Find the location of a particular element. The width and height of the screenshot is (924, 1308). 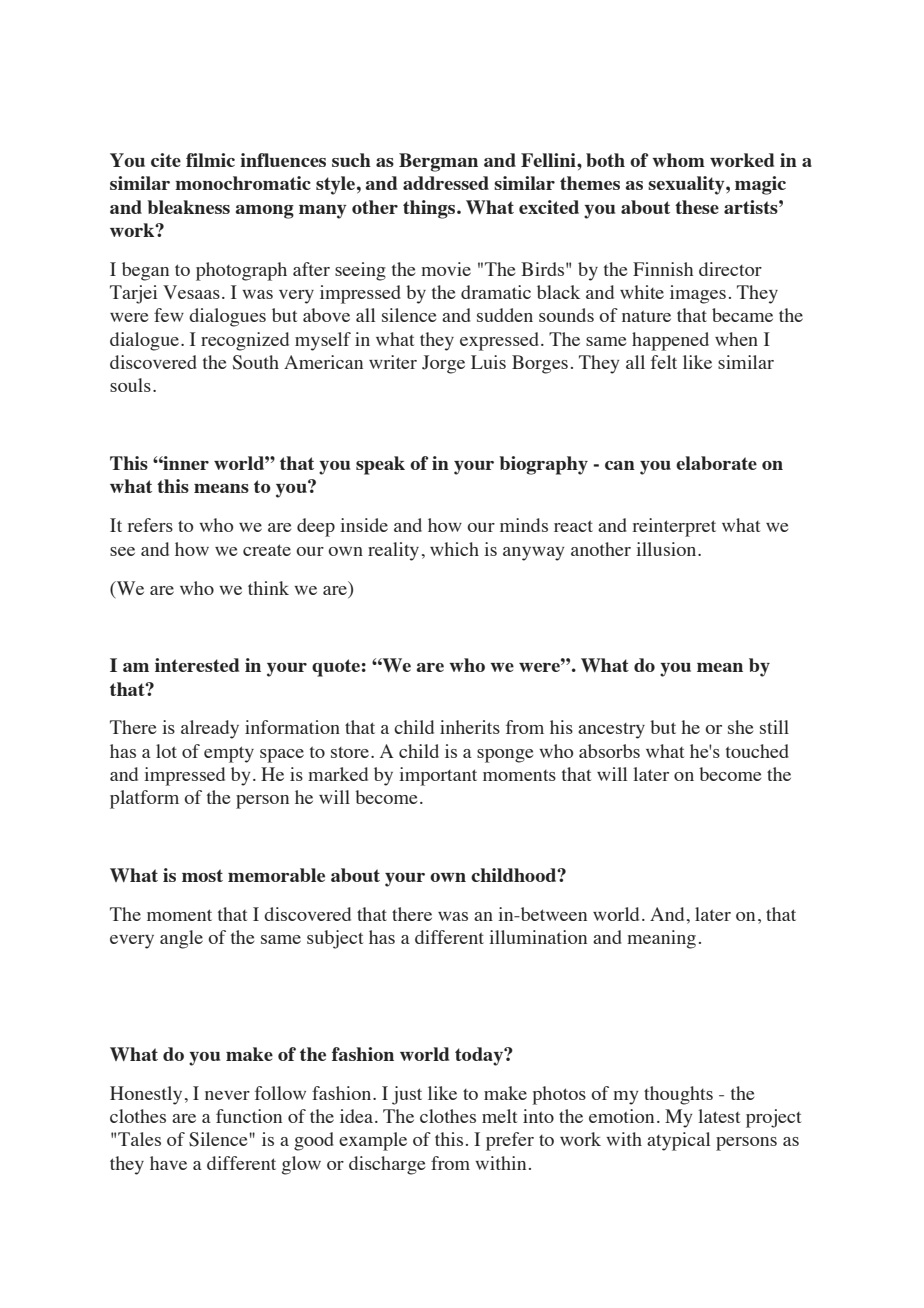

thoughts is located at coordinates (678, 1095).
